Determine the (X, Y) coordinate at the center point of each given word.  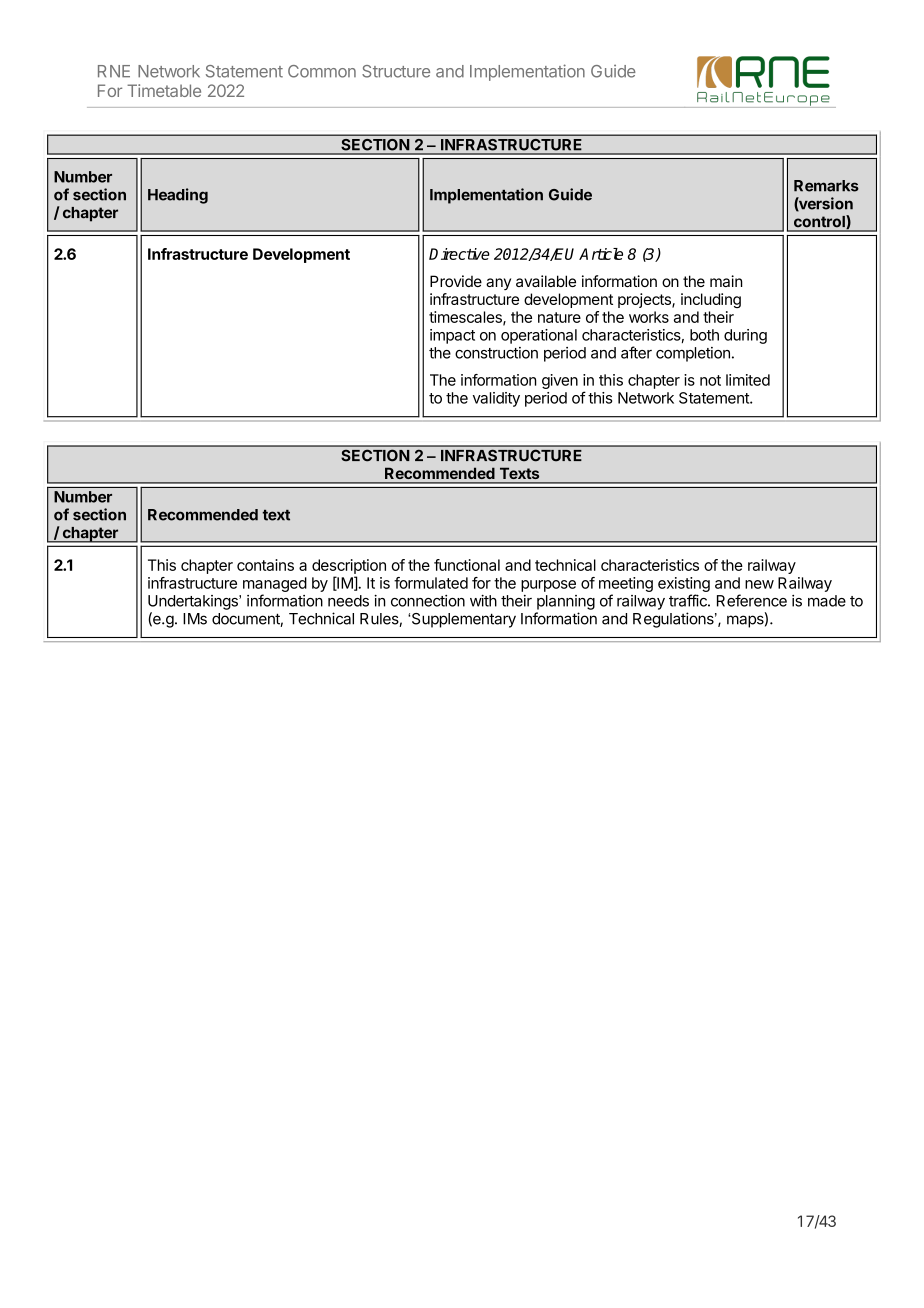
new (759, 584)
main (726, 281)
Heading (178, 196)
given (560, 381)
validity (496, 399)
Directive (459, 254)
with (483, 601)
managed (275, 584)
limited (748, 380)
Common (322, 71)
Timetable (164, 90)
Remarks (826, 186)
